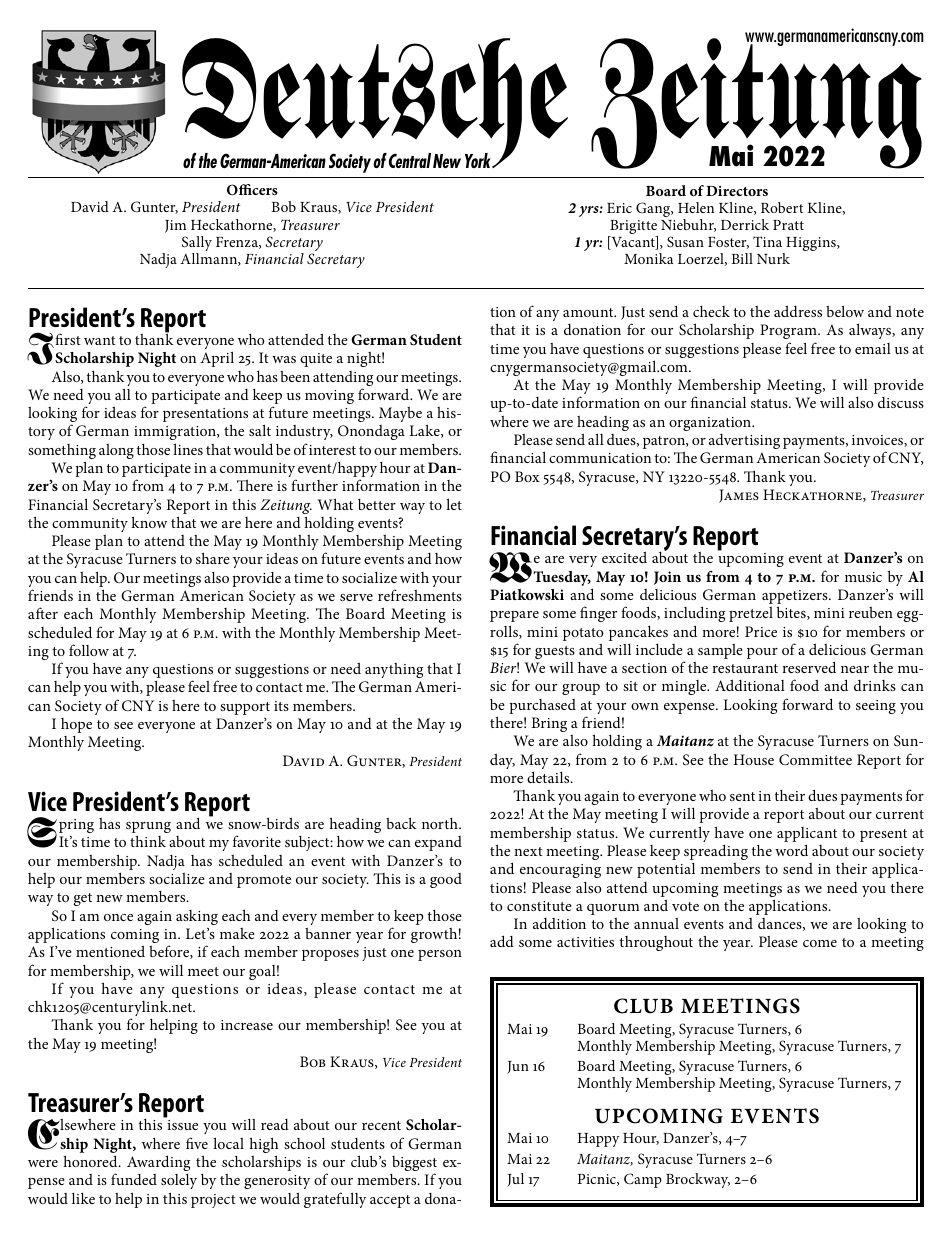 The height and width of the page is (1233, 952). I want to click on Awarding, so click(158, 1163).
